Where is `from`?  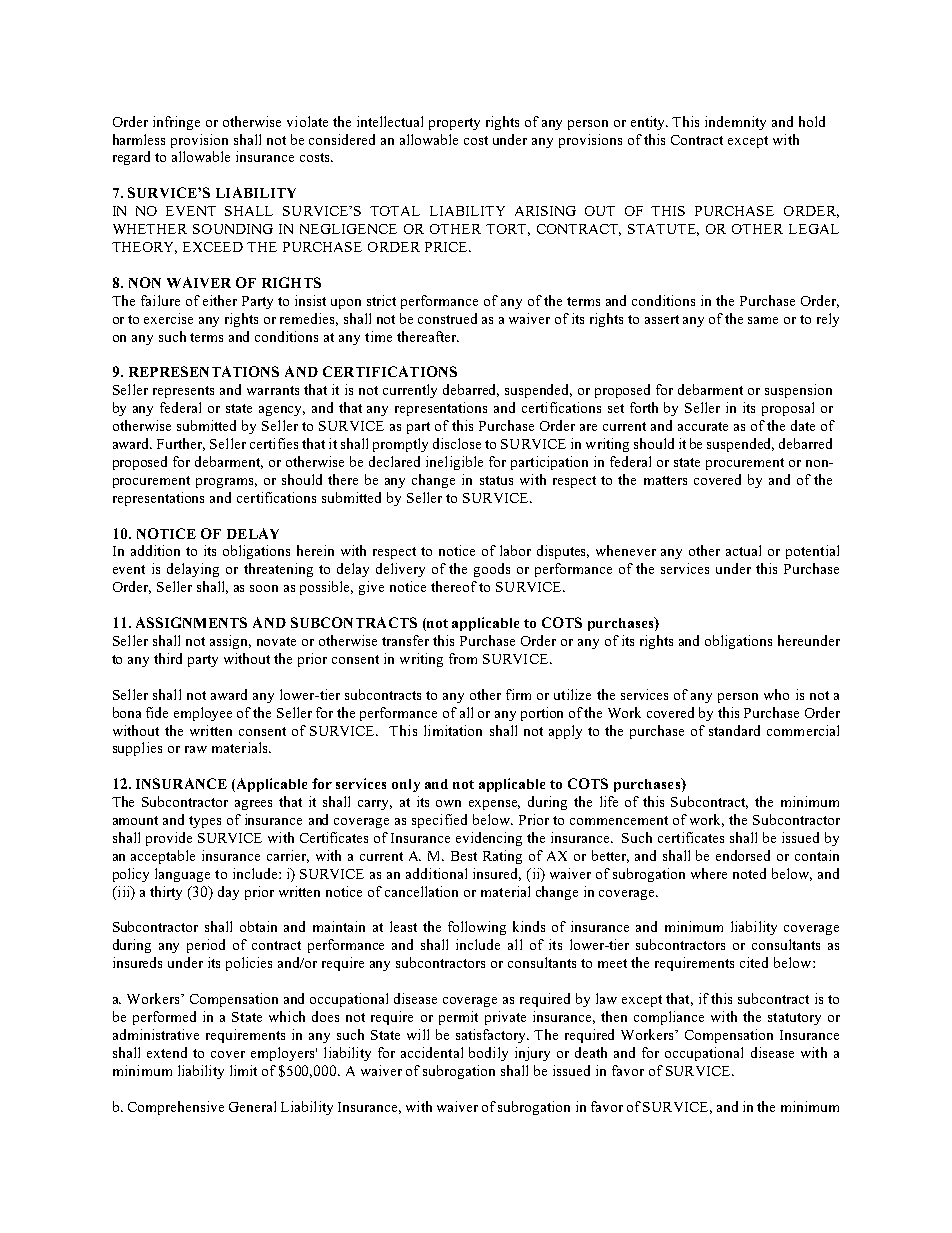
from is located at coordinates (463, 658).
